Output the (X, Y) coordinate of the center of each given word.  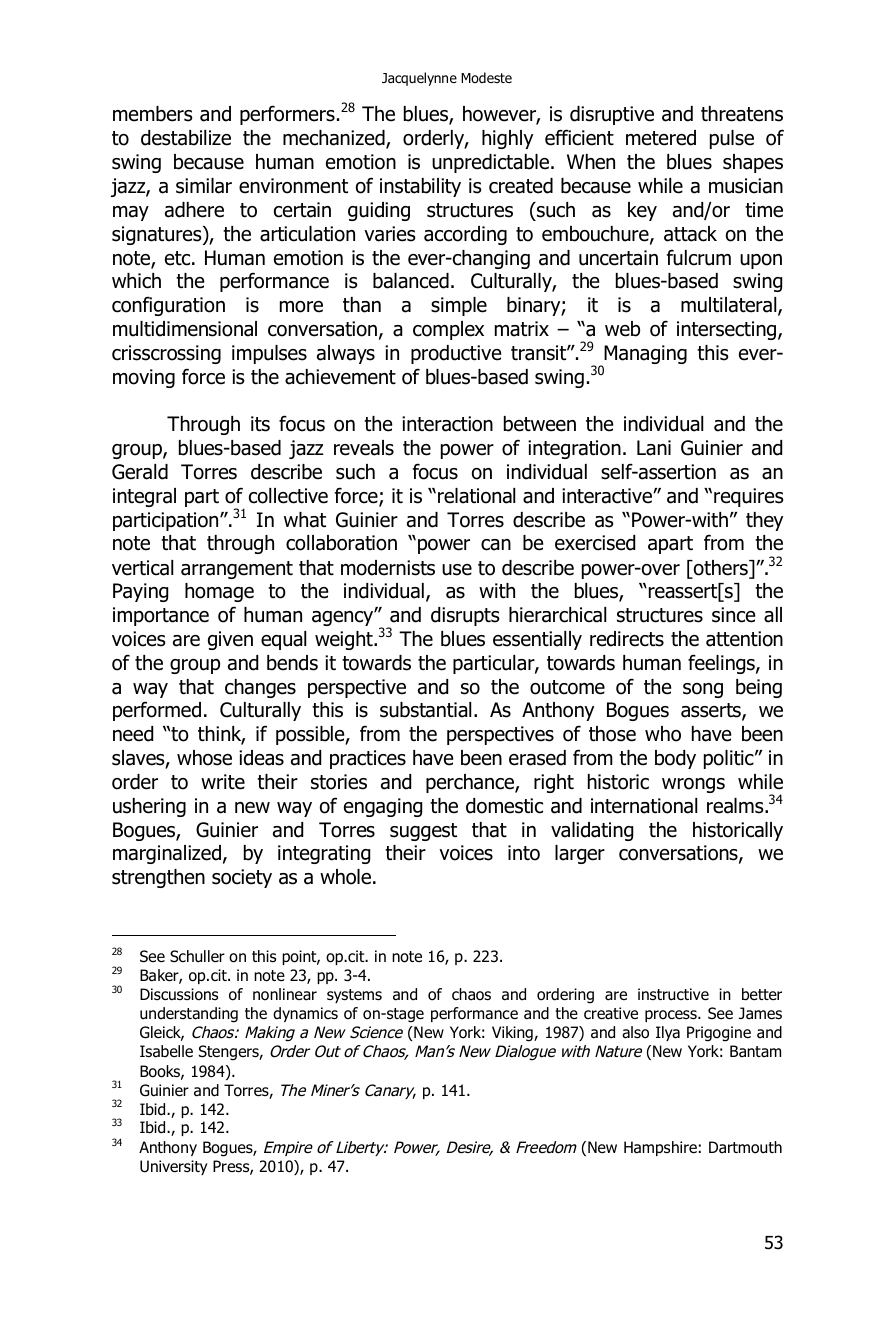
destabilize (186, 138)
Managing (644, 356)
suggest (423, 832)
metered (661, 138)
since (733, 615)
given (230, 640)
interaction (447, 424)
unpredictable (492, 163)
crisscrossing (166, 354)
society (242, 878)
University (174, 1167)
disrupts (465, 616)
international (644, 806)
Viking (513, 1034)
